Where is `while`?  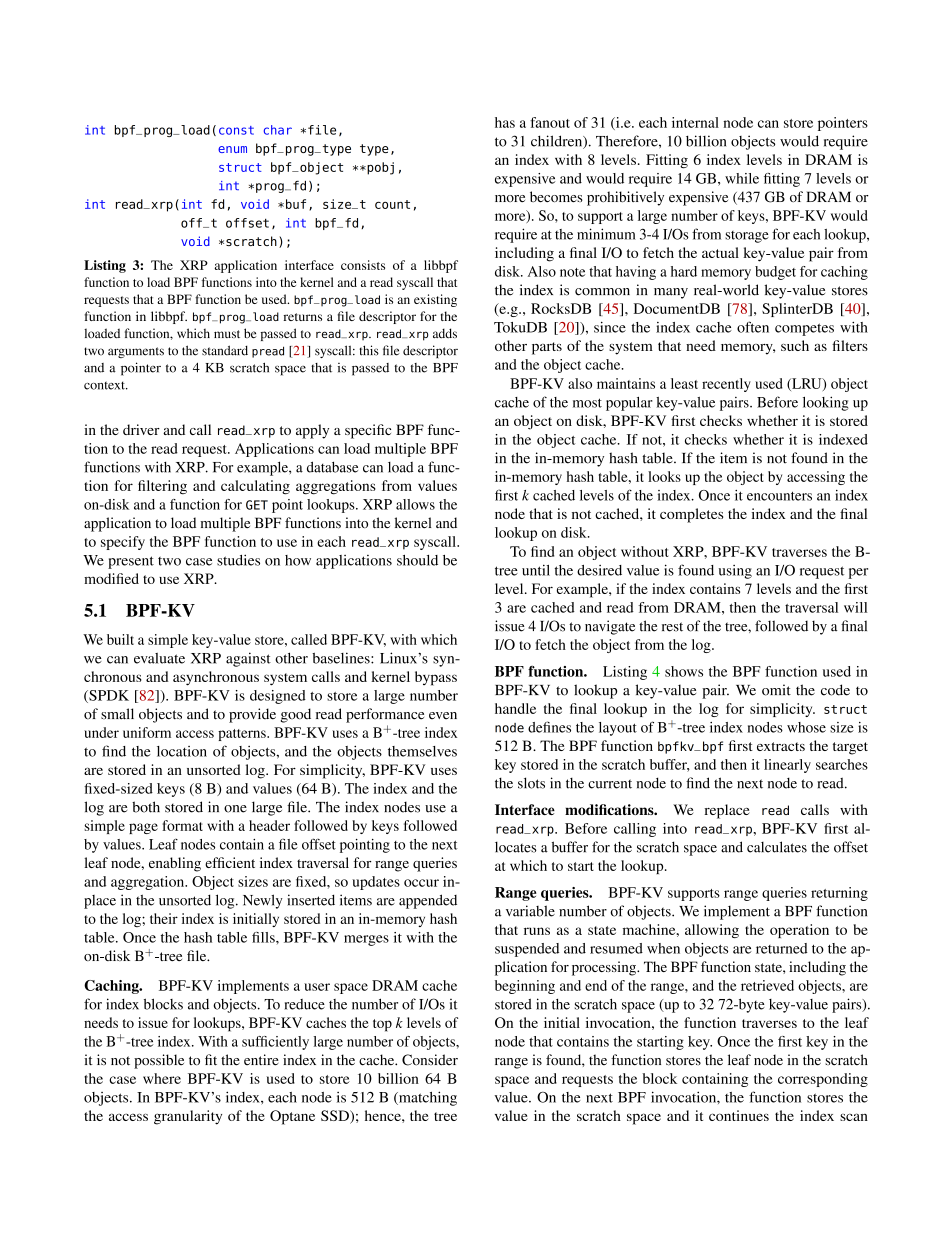 while is located at coordinates (742, 178).
